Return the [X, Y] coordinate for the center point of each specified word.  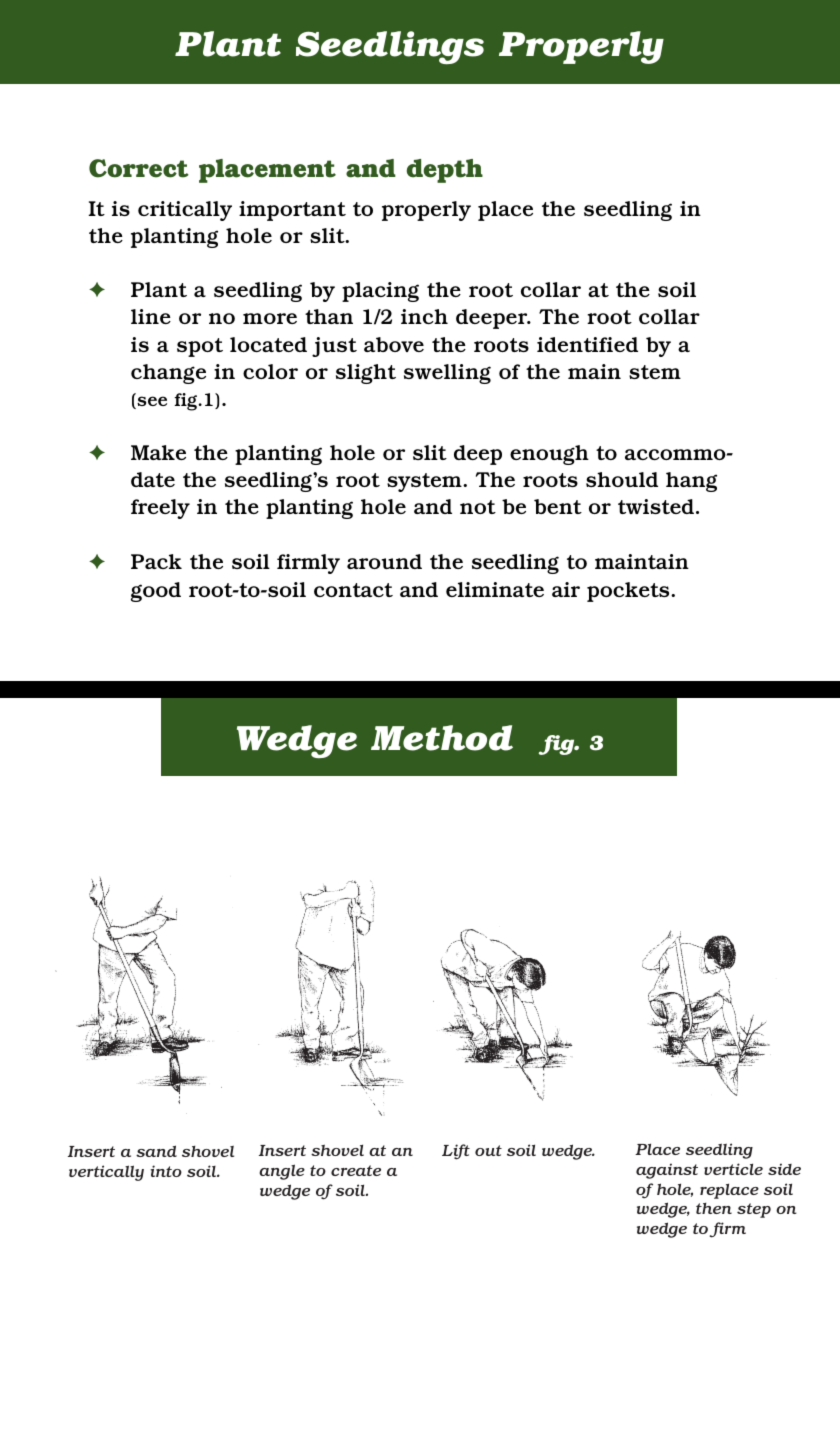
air [566, 589]
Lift [456, 1152]
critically [185, 211]
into [166, 1171]
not [478, 507]
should [622, 479]
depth [445, 171]
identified [587, 344]
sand [156, 1151]
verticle [733, 1169]
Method [442, 738]
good [156, 592]
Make [158, 452]
